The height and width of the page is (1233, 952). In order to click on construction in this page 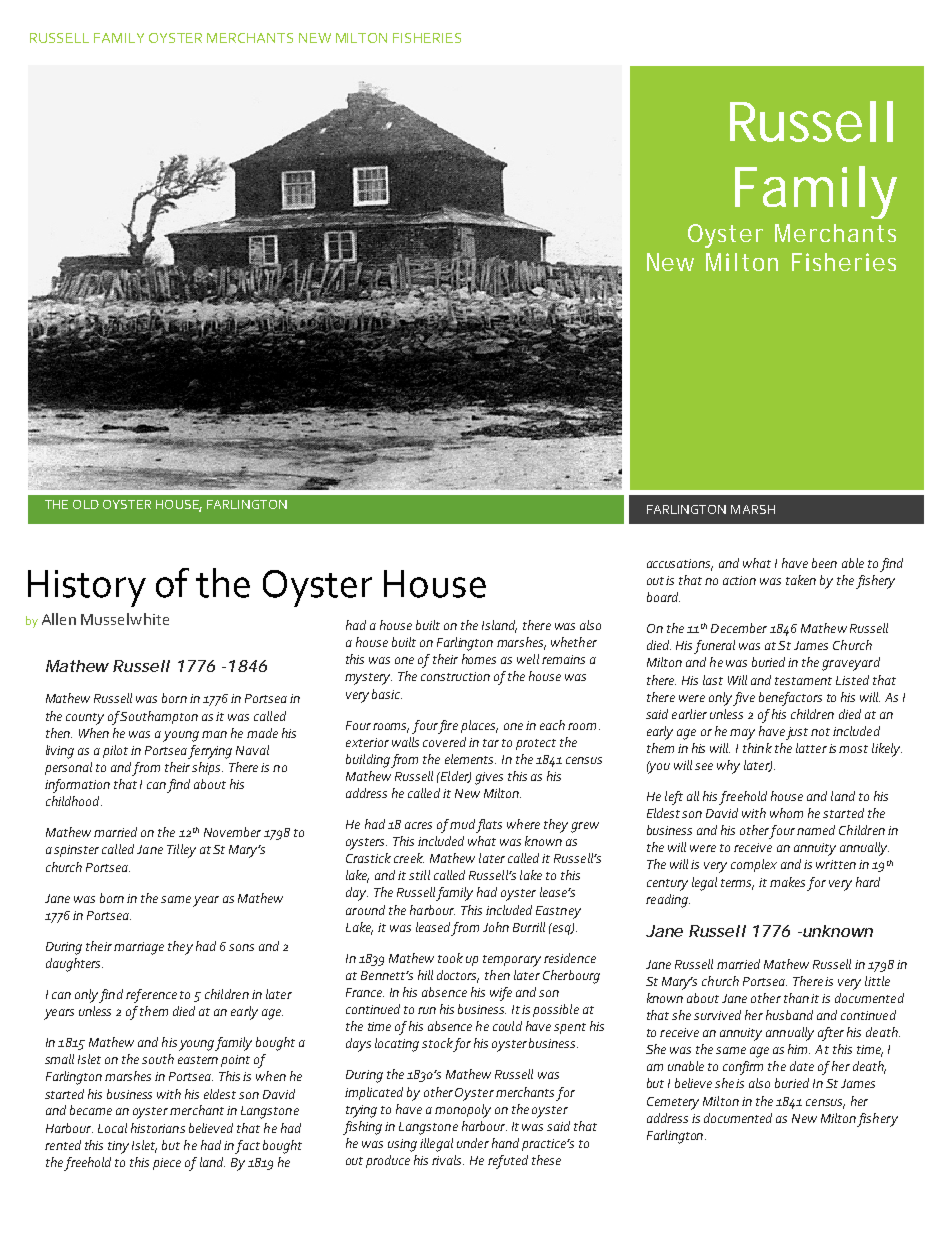, I will do `click(455, 676)`.
